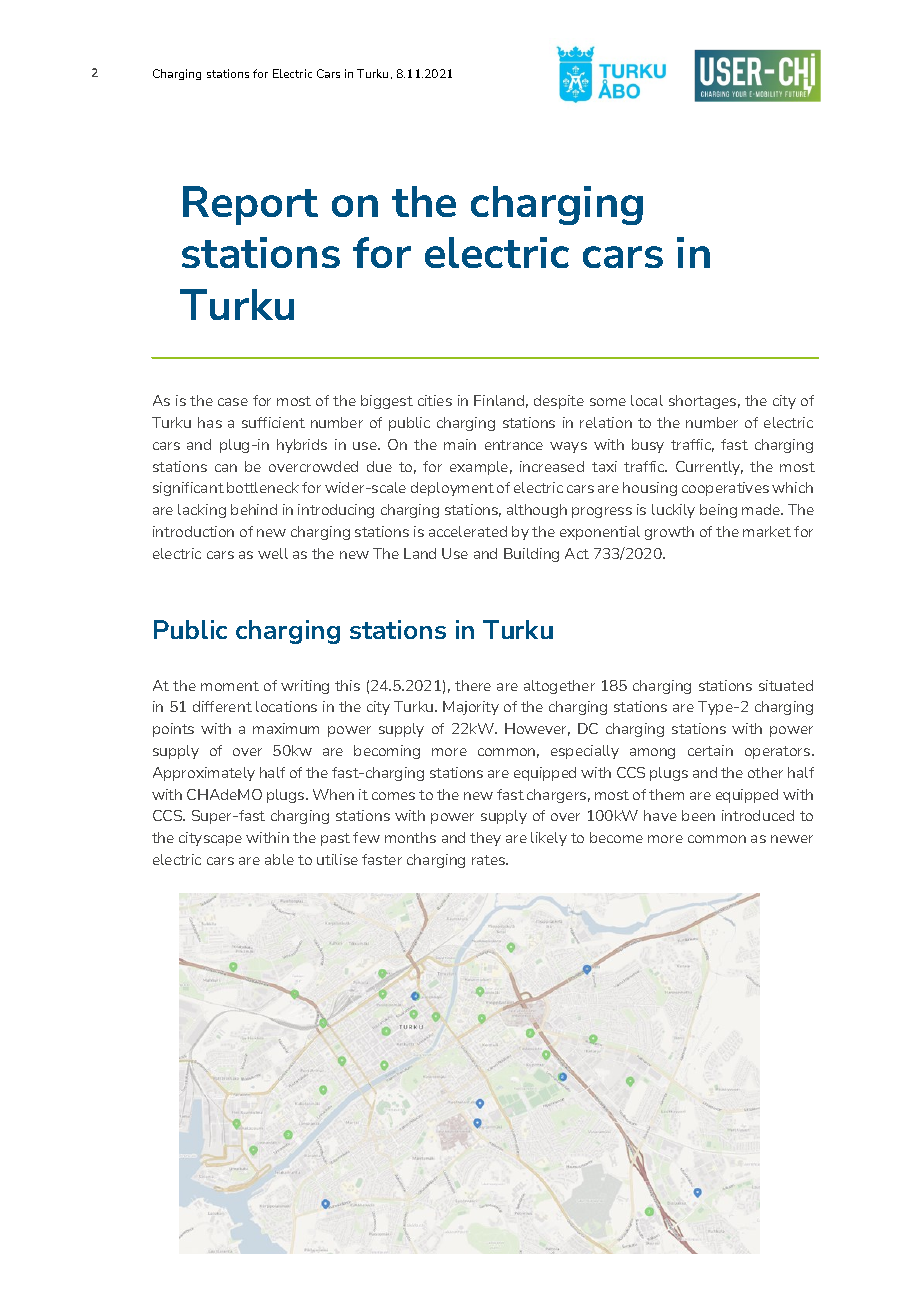 This image has width=924, height=1308. What do you see at coordinates (279, 859) in the image?
I see `able` at bounding box center [279, 859].
